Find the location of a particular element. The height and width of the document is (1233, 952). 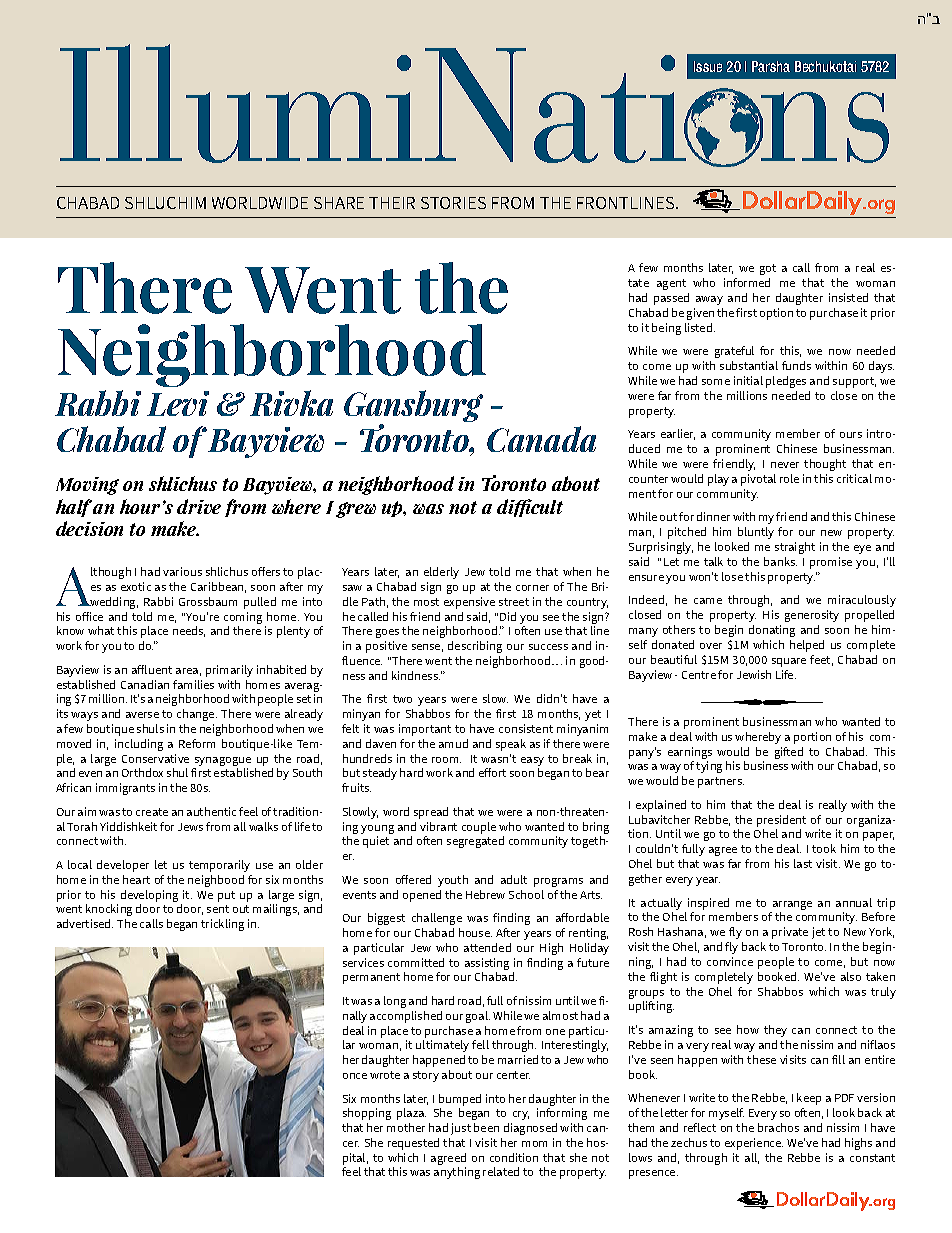

donating is located at coordinates (772, 631).
